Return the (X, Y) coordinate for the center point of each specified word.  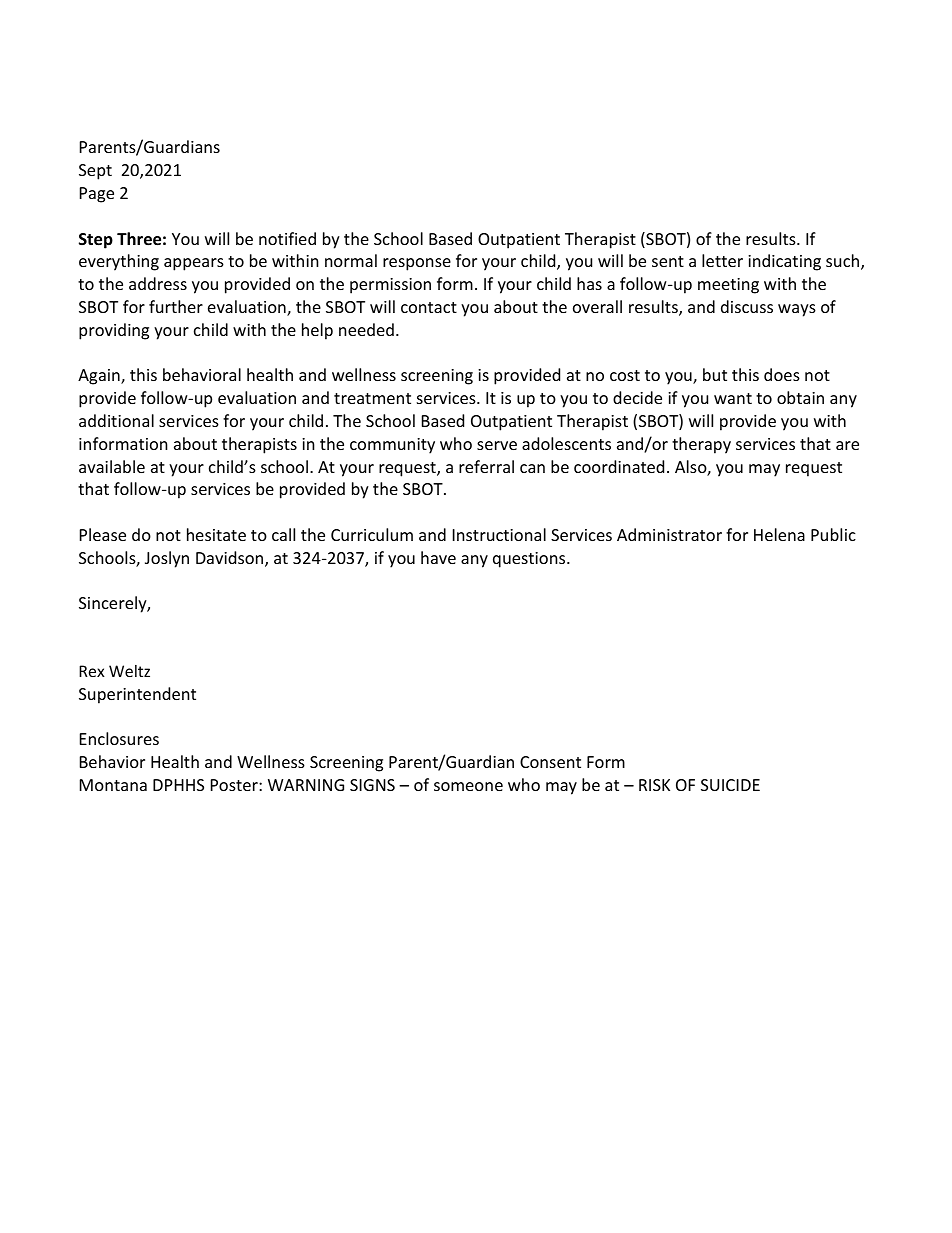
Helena (779, 534)
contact (429, 307)
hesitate (216, 534)
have (438, 557)
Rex (92, 671)
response (417, 264)
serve (497, 445)
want (733, 398)
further (176, 306)
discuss (747, 306)
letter (722, 260)
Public (833, 534)
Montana (113, 785)
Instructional (499, 534)
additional (116, 420)
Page (97, 195)
